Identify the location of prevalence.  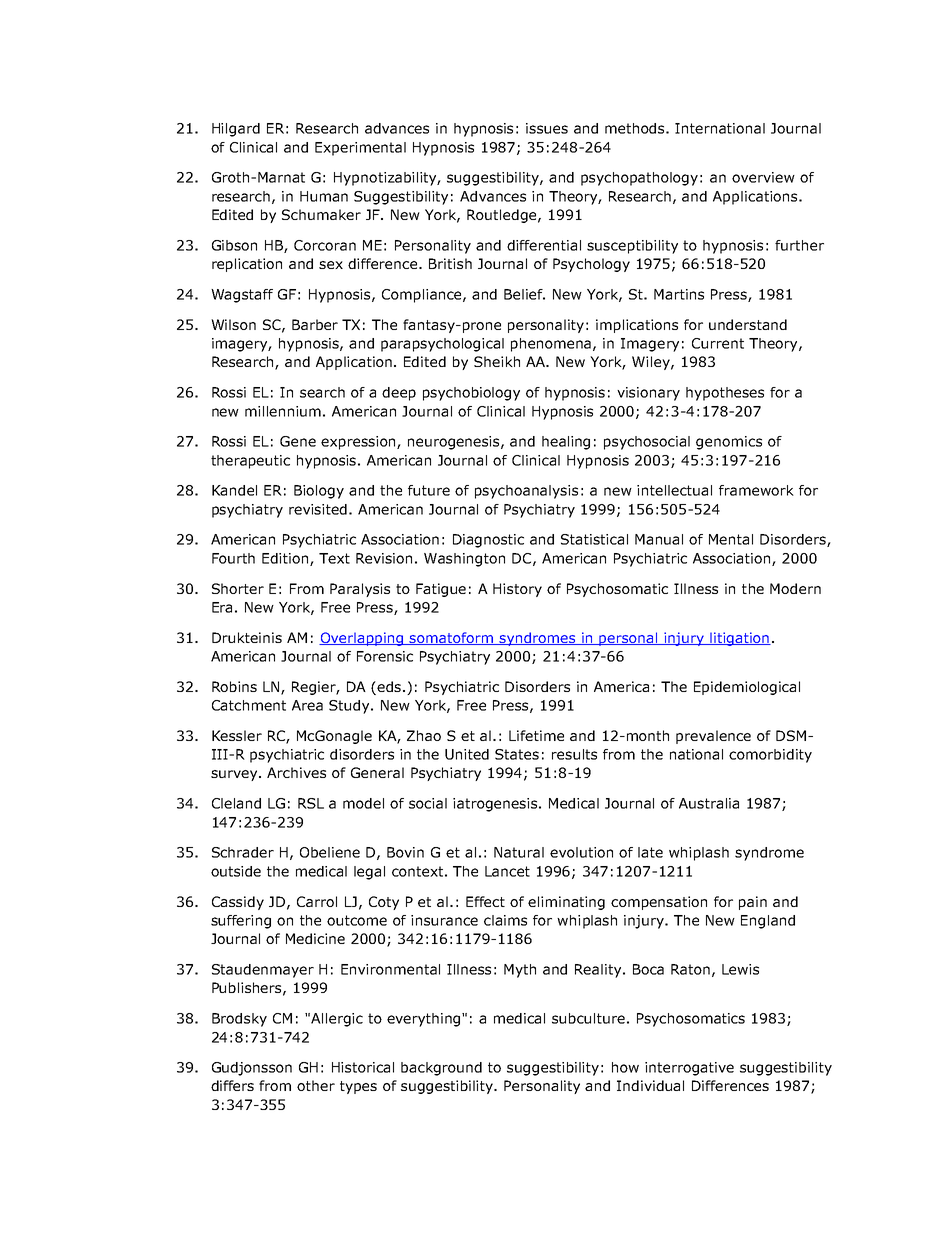
(713, 737).
